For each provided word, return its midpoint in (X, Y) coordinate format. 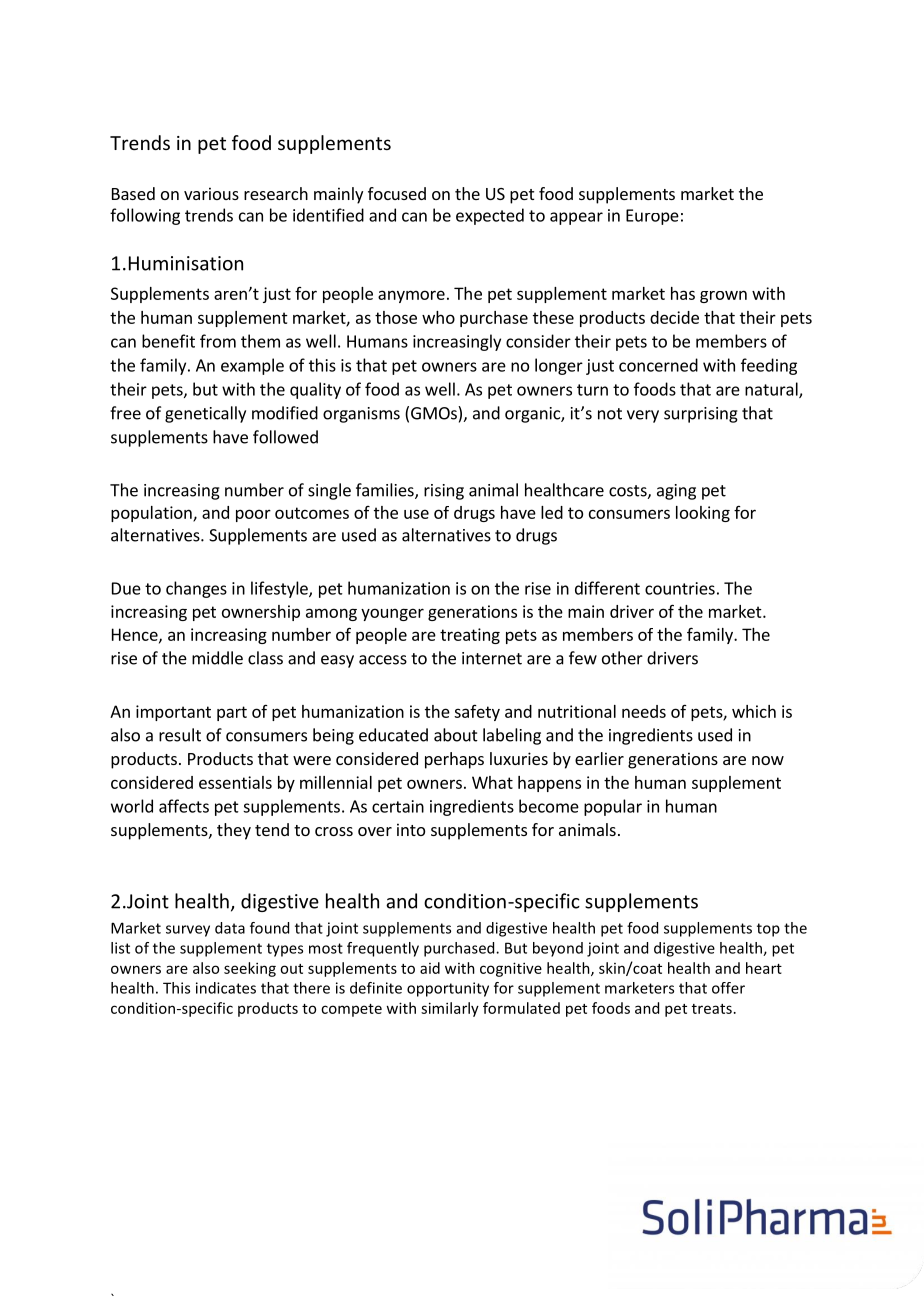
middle (217, 658)
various (211, 193)
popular (613, 807)
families (386, 491)
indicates (226, 988)
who (438, 317)
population (152, 514)
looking (703, 514)
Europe (652, 217)
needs (644, 711)
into (411, 829)
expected (490, 216)
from (218, 341)
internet (492, 658)
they (234, 831)
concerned (658, 365)
